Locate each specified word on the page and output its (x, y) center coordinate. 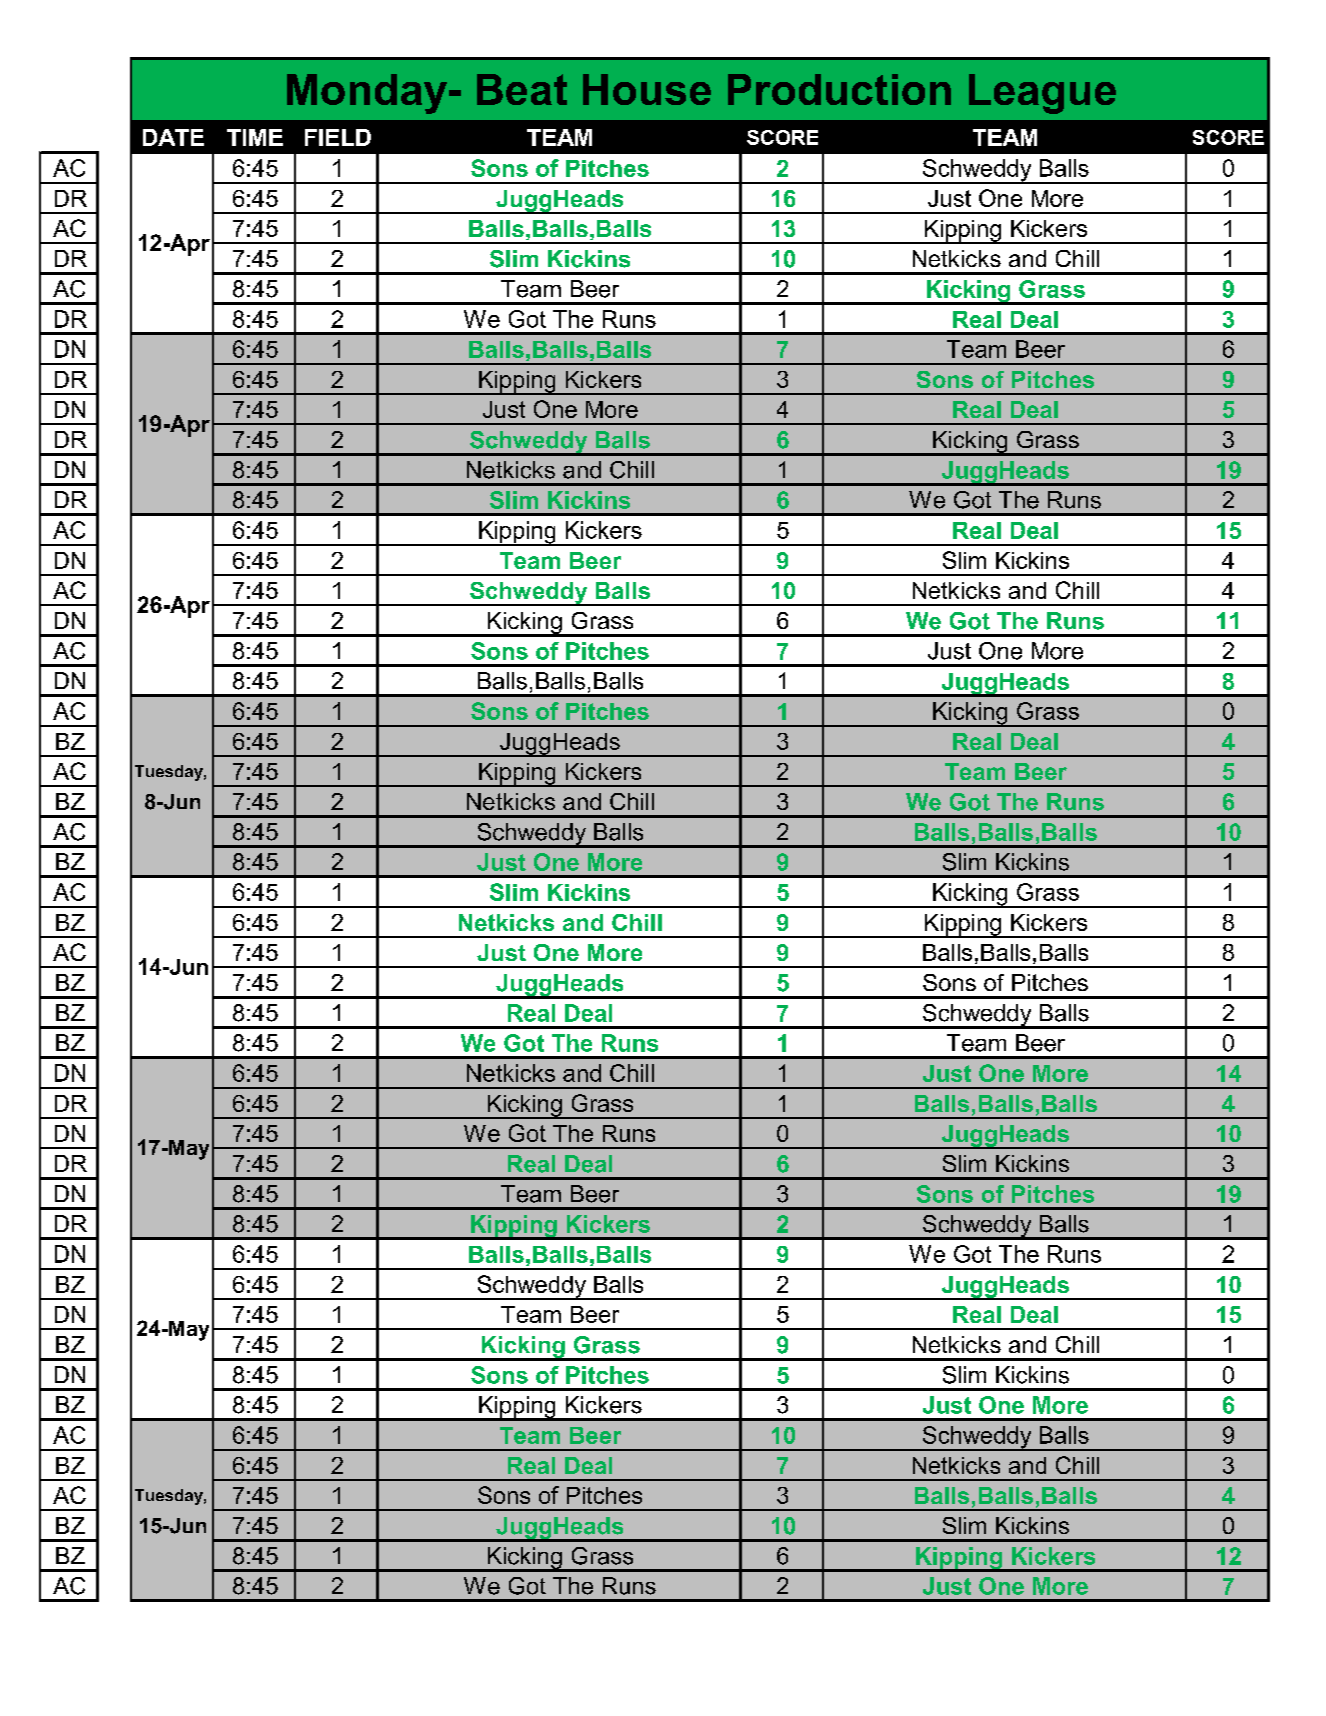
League (1042, 94)
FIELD (338, 137)
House (647, 89)
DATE (173, 137)
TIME (255, 137)
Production (839, 89)
